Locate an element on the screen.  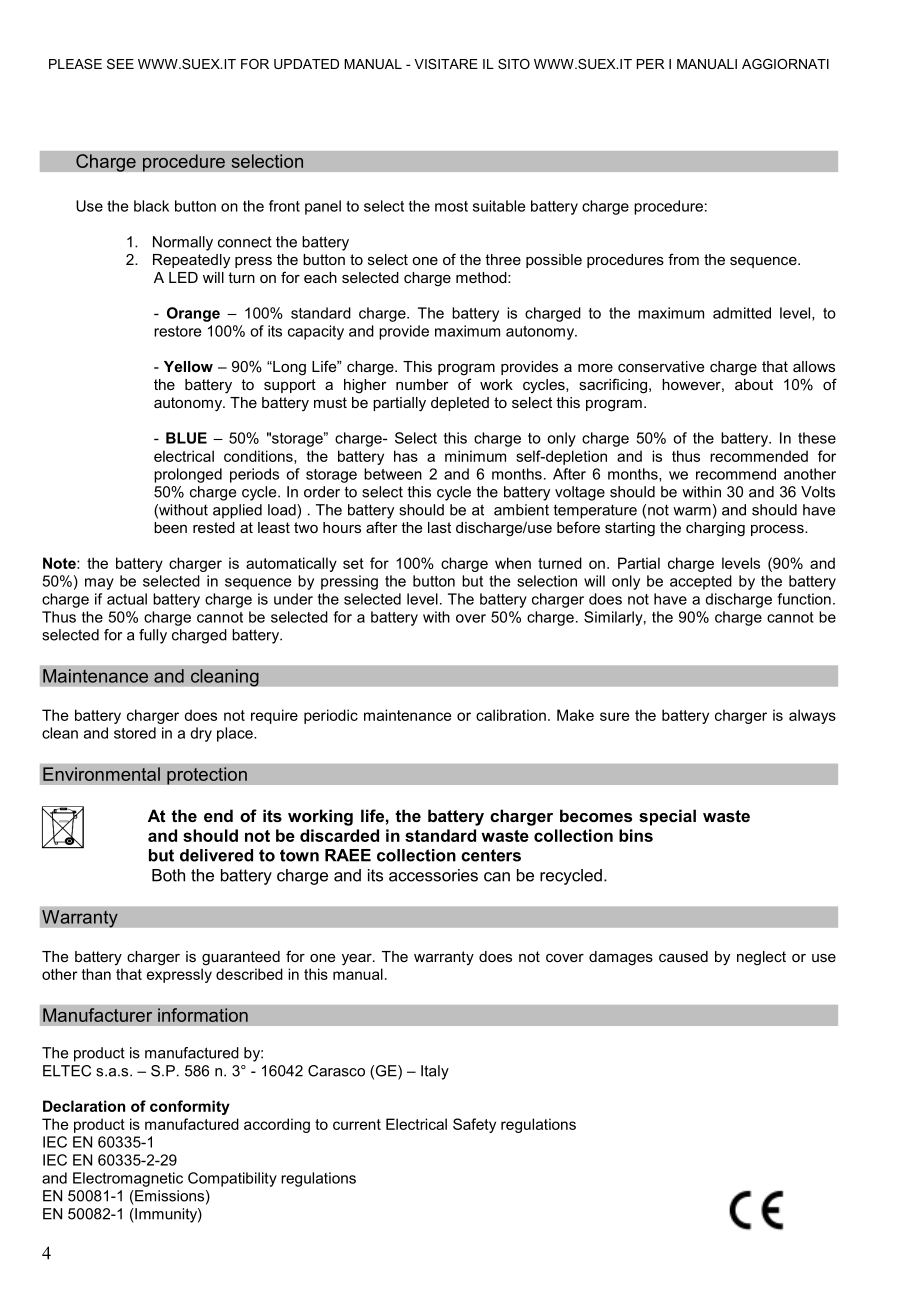
SITO is located at coordinates (514, 64).
